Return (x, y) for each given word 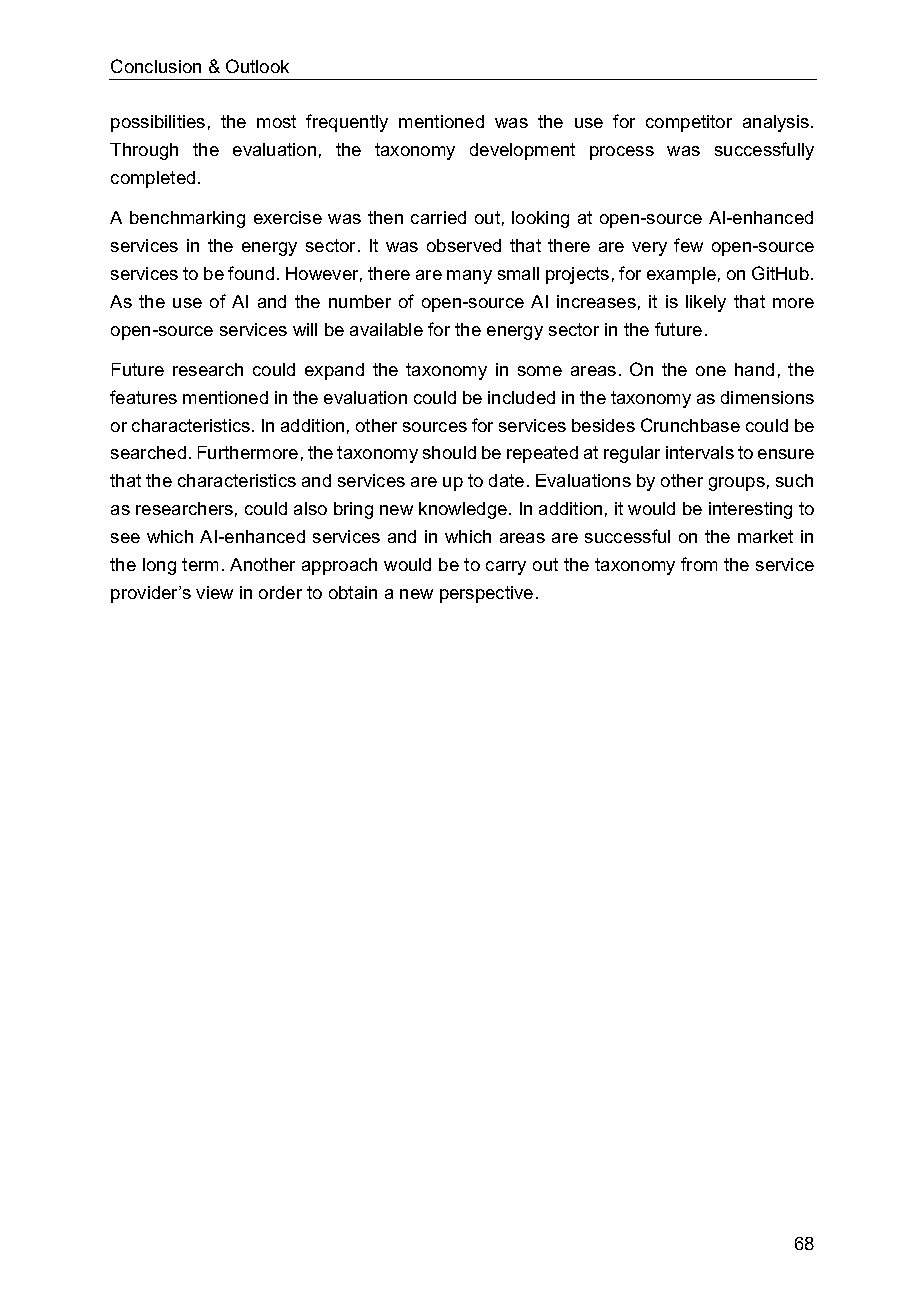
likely (706, 303)
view (214, 592)
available (386, 329)
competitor (689, 123)
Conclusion (156, 66)
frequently (347, 123)
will (305, 329)
